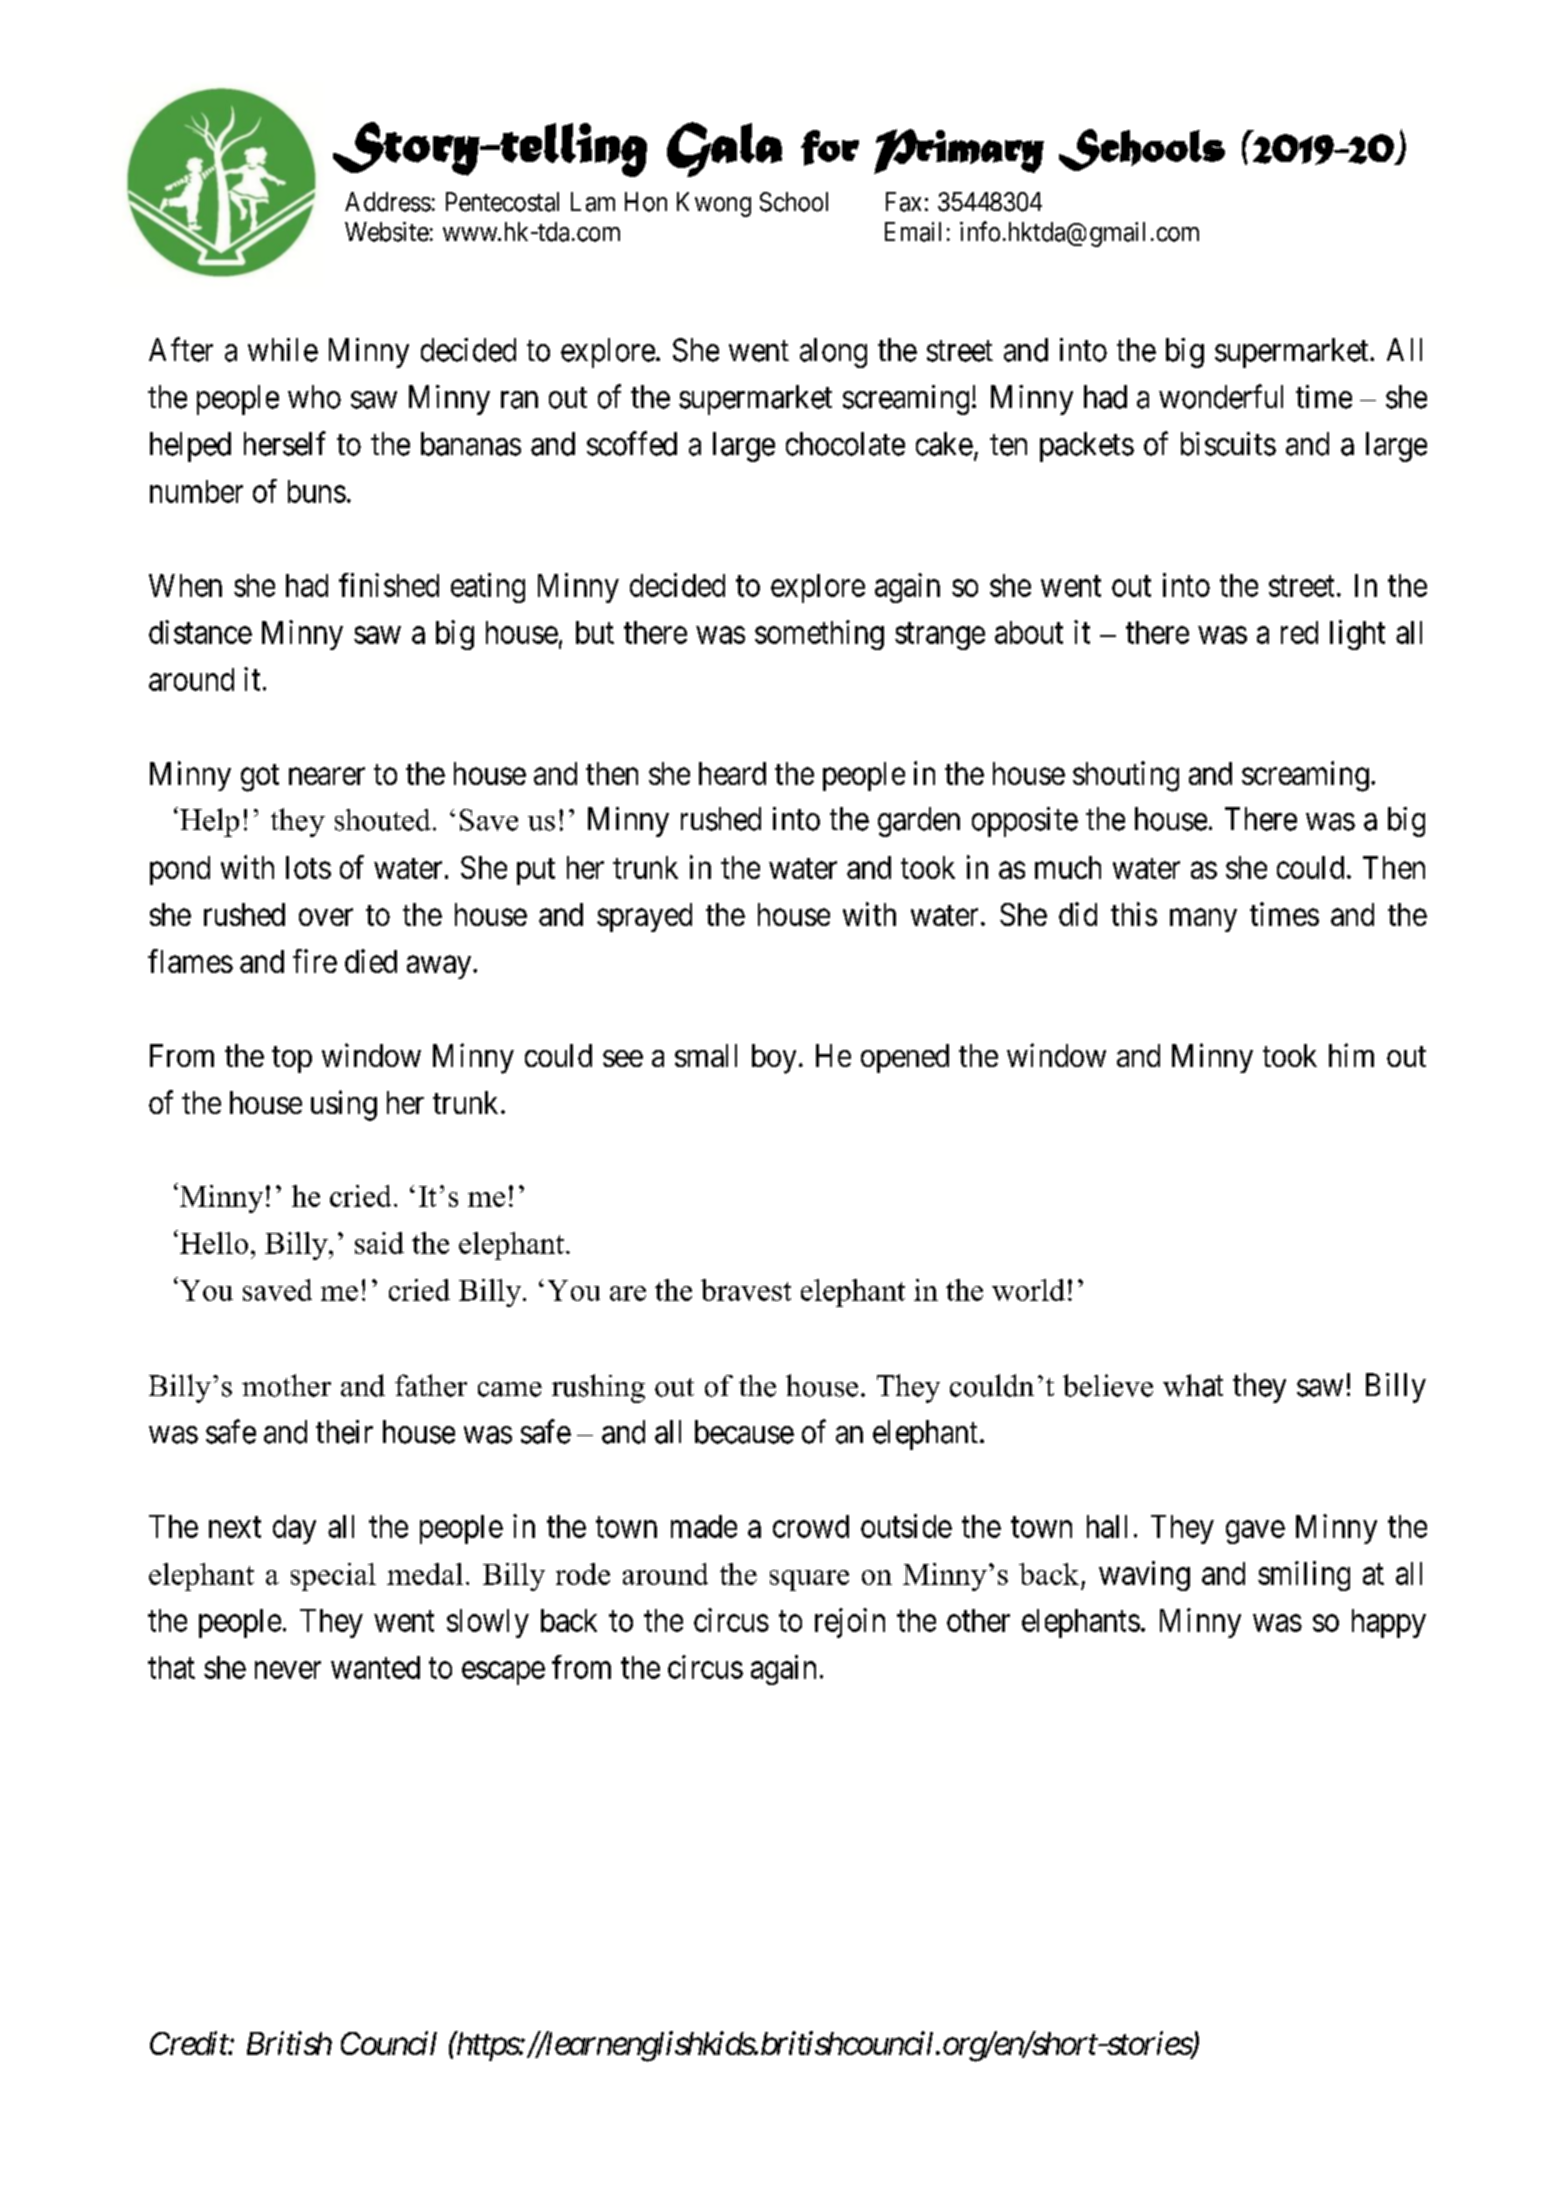 The image size is (1556, 2200). What do you see at coordinates (294, 1529) in the screenshot?
I see `day` at bounding box center [294, 1529].
